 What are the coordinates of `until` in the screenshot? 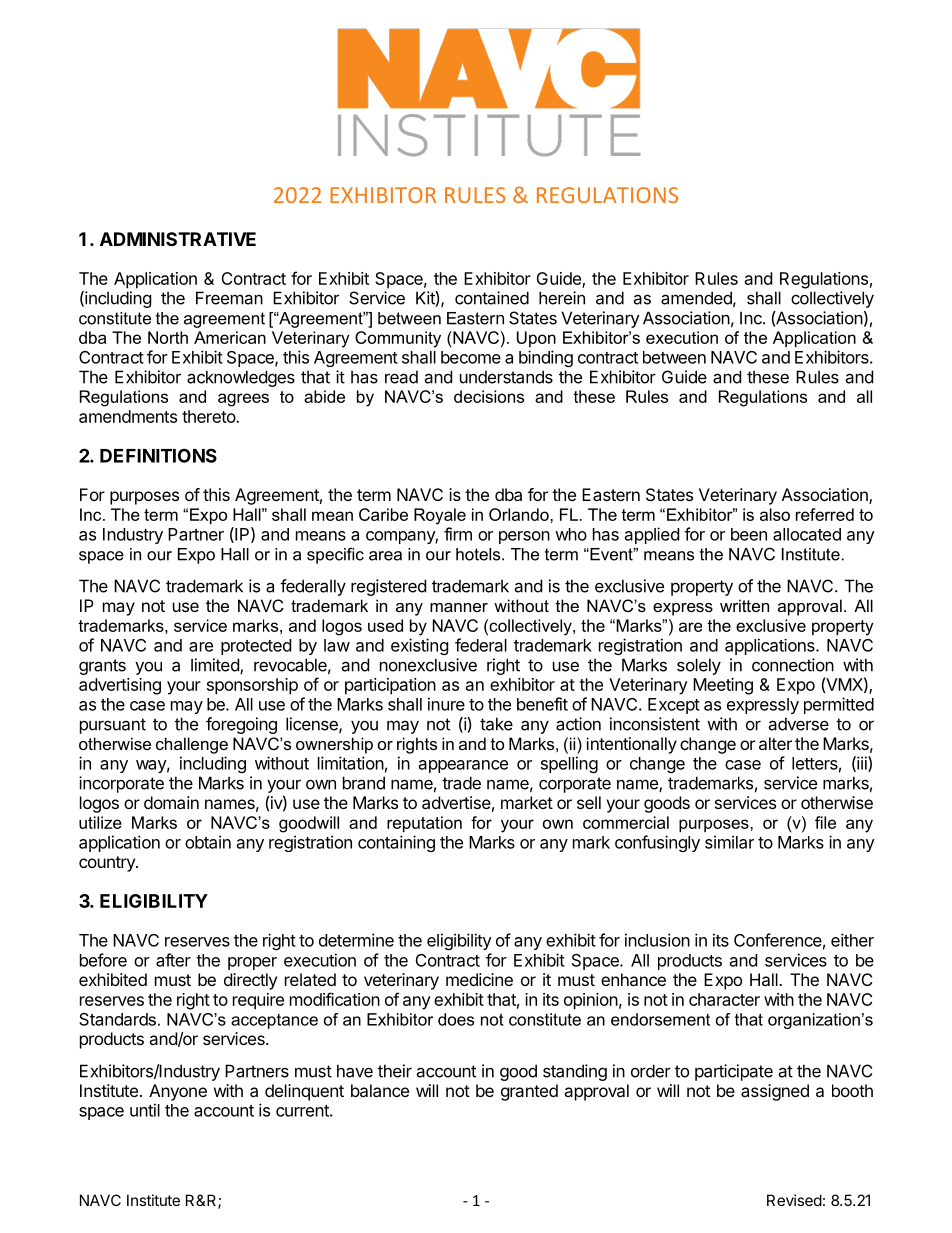 It's located at (145, 1110).
